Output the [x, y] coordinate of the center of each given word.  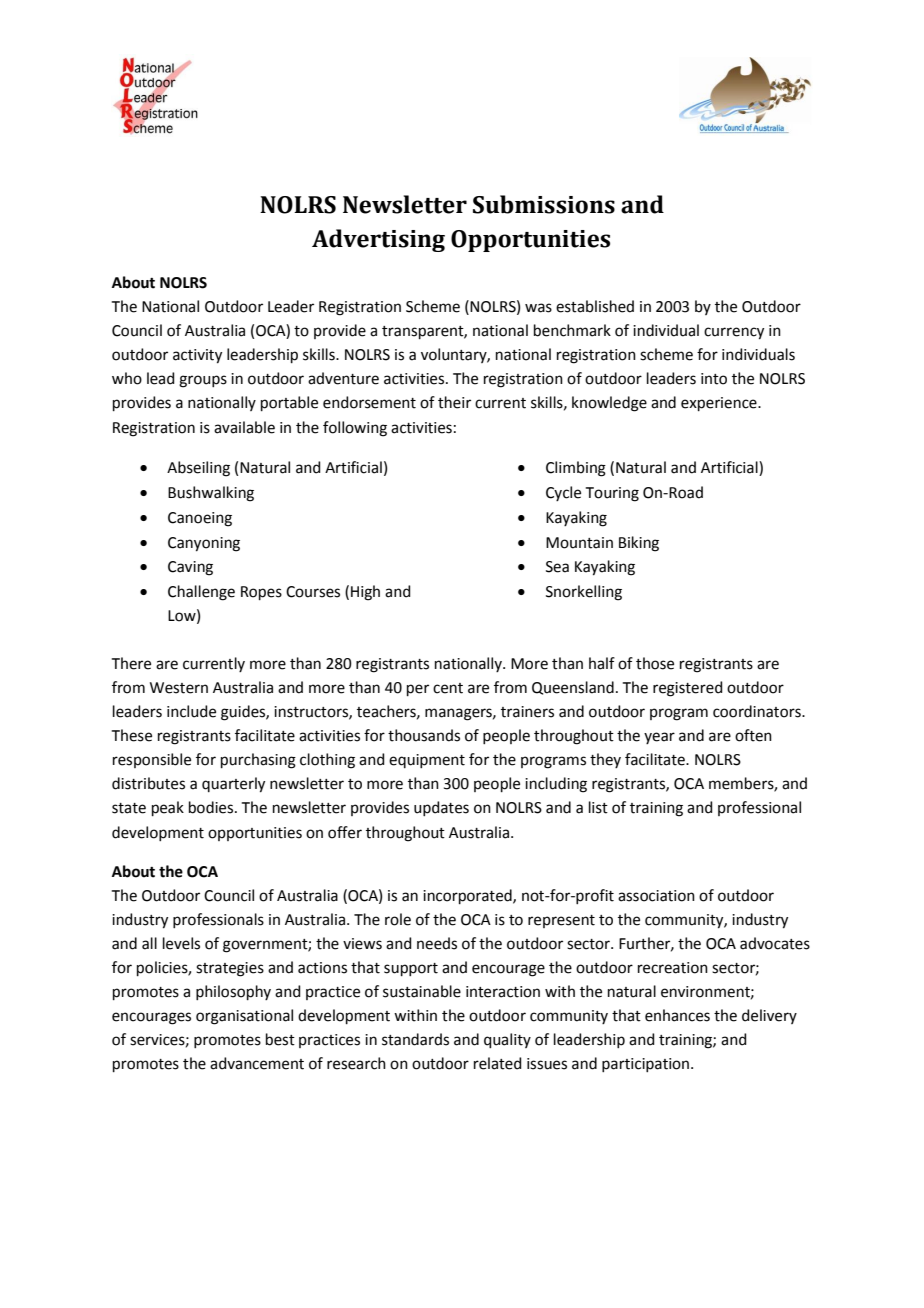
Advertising [378, 240]
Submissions [544, 204]
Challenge [201, 593]
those [655, 663]
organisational [244, 1017]
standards [415, 1039]
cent [448, 688]
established [595, 306]
